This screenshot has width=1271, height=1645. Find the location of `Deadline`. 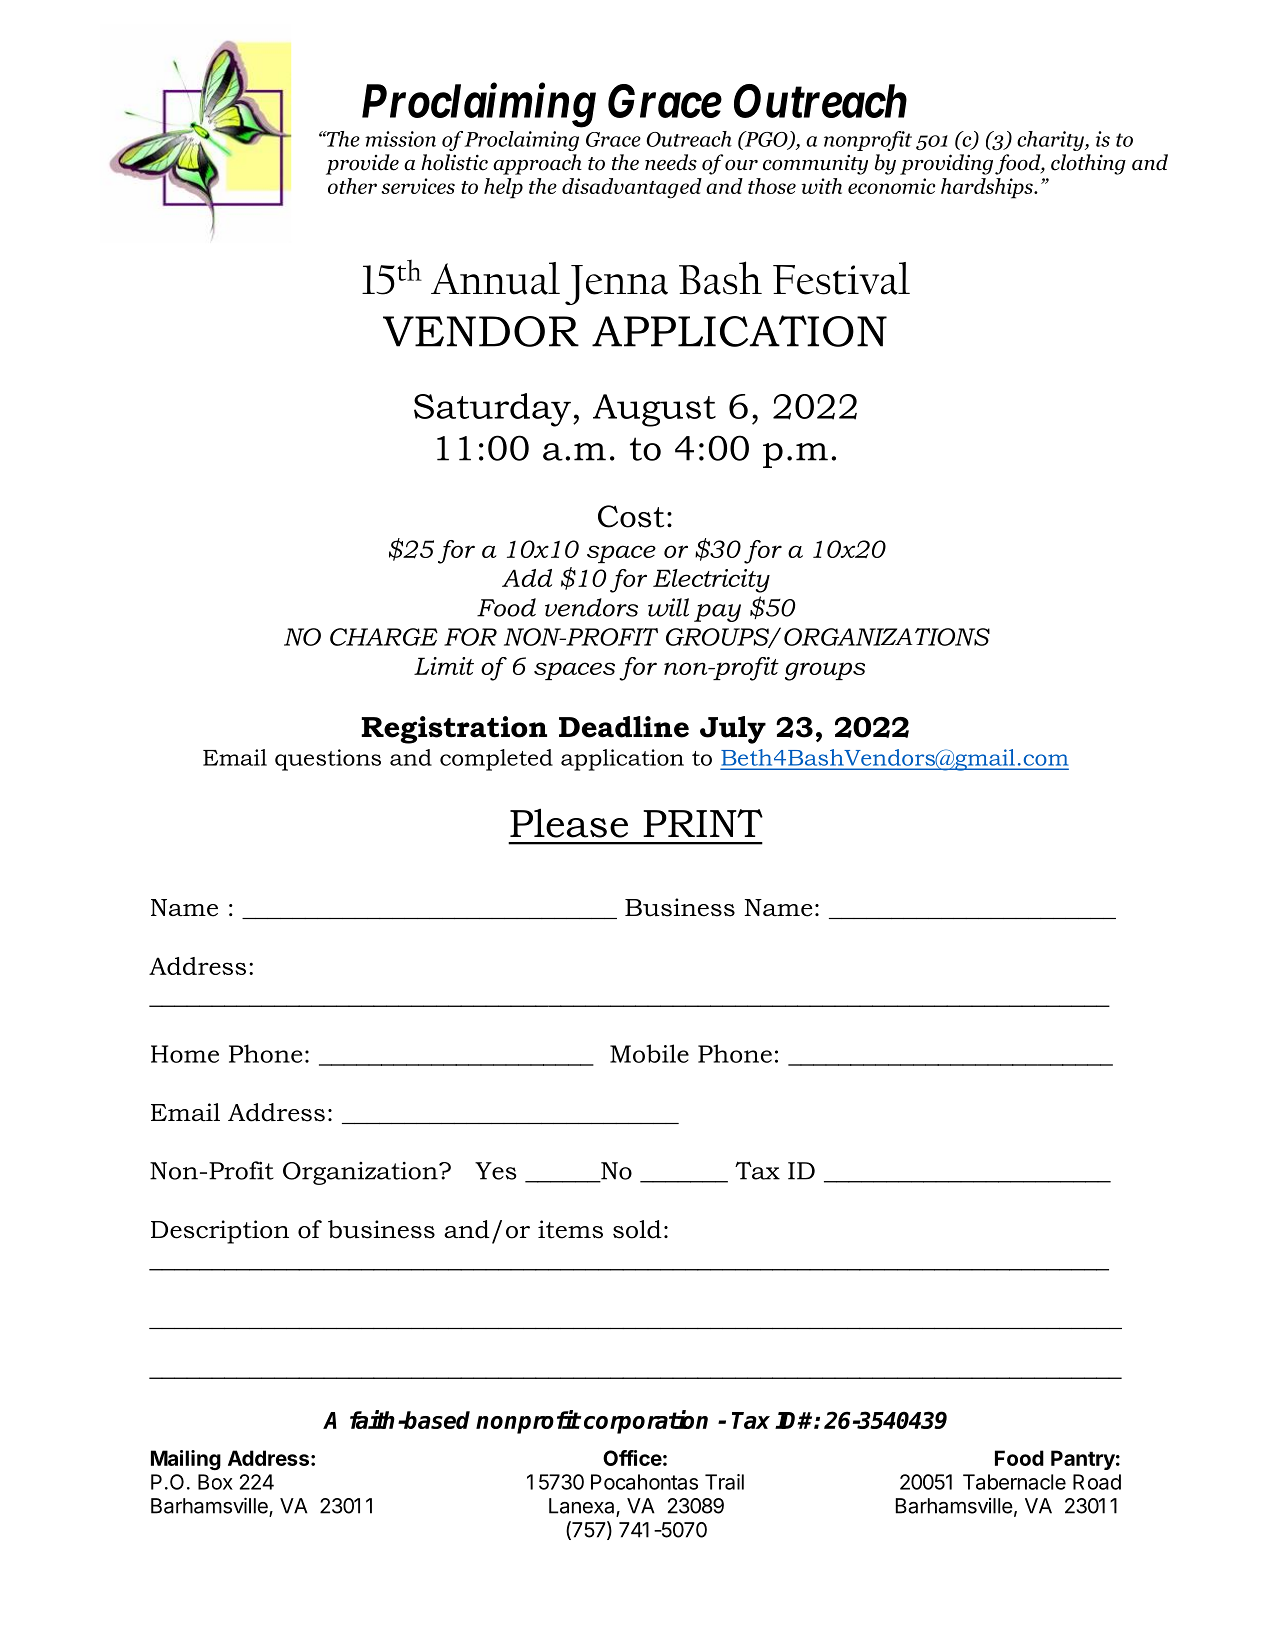

Deadline is located at coordinates (624, 727).
